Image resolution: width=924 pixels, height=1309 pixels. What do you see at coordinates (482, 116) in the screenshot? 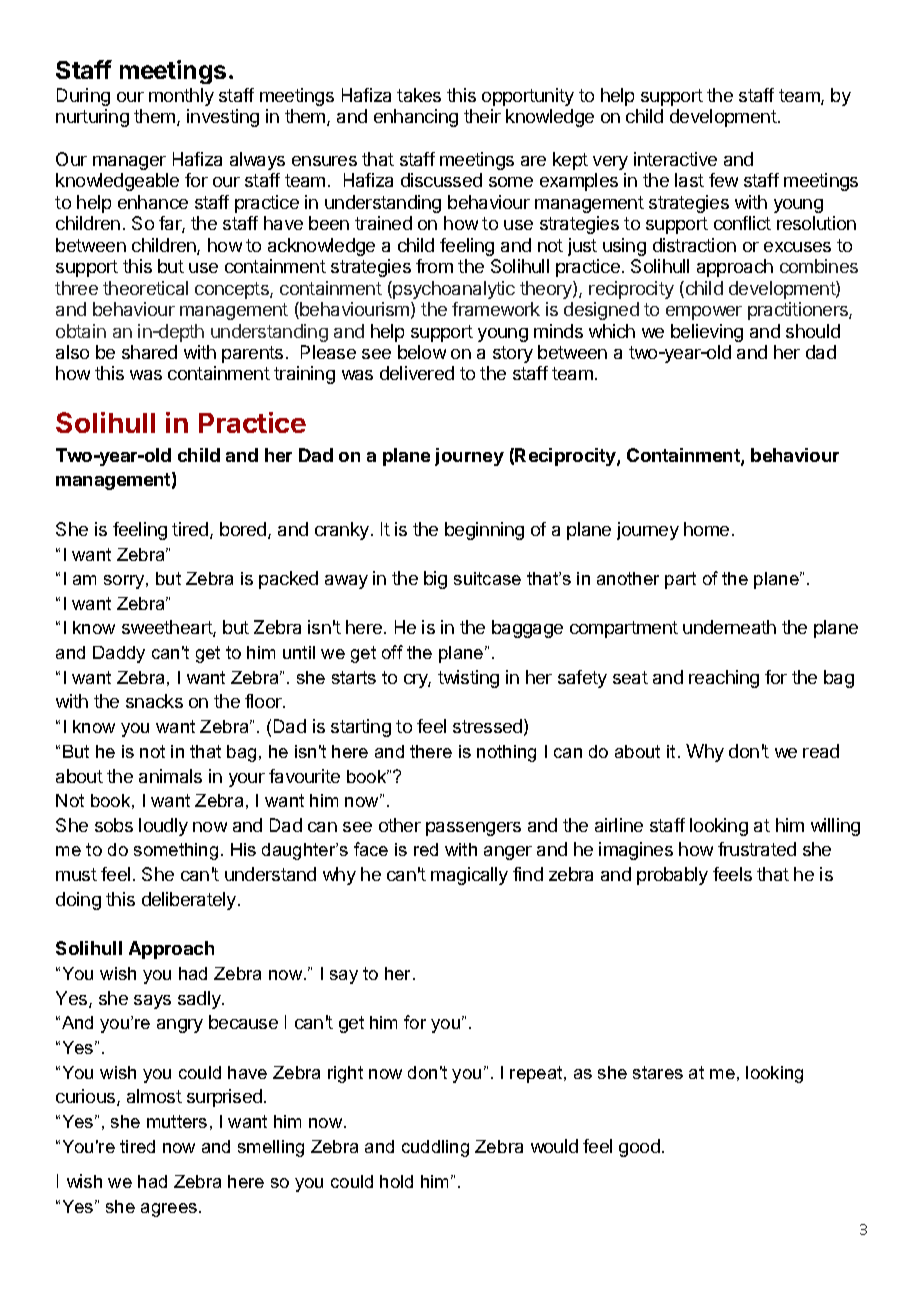
I see `their` at bounding box center [482, 116].
